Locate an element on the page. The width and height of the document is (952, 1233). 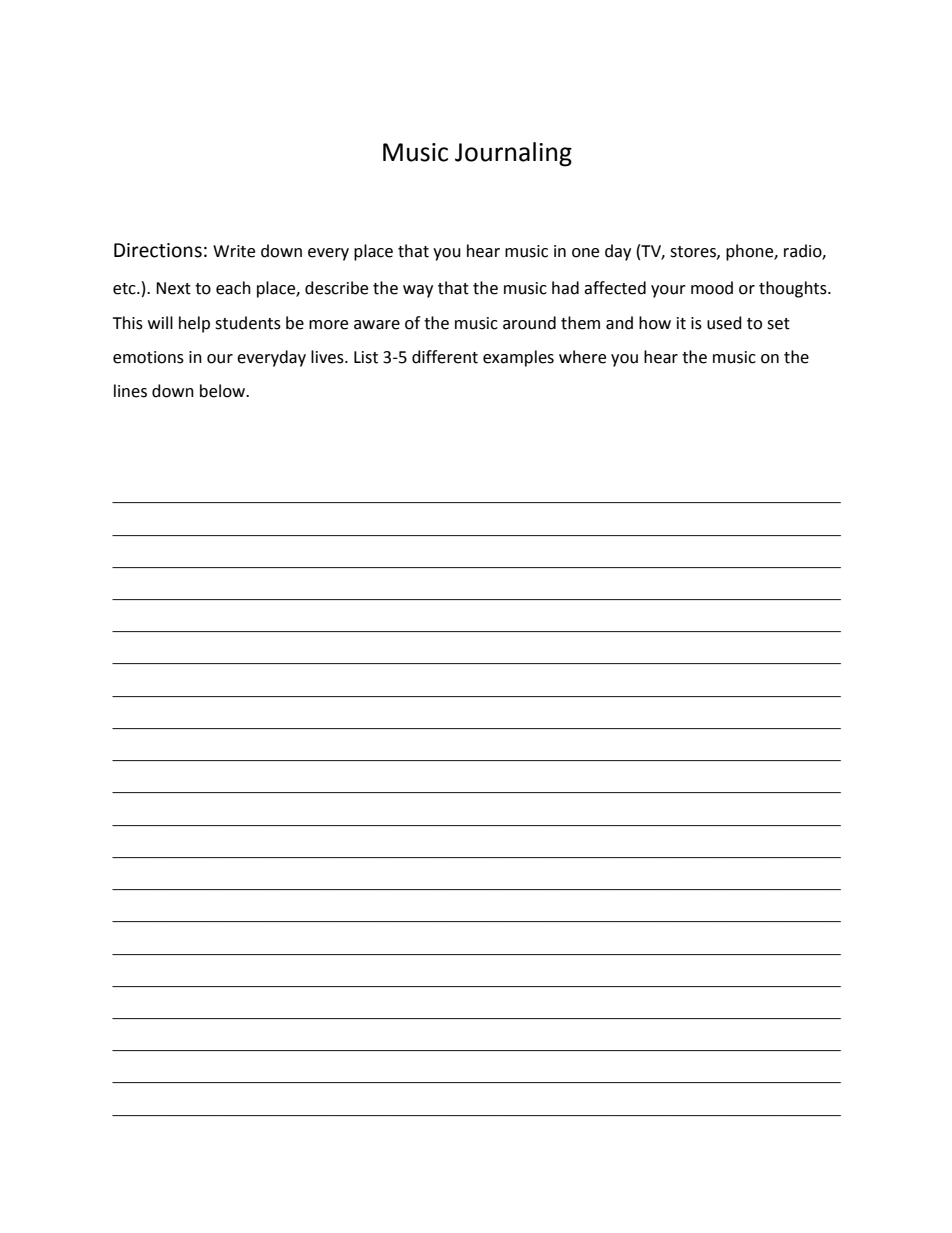
Write is located at coordinates (234, 251).
